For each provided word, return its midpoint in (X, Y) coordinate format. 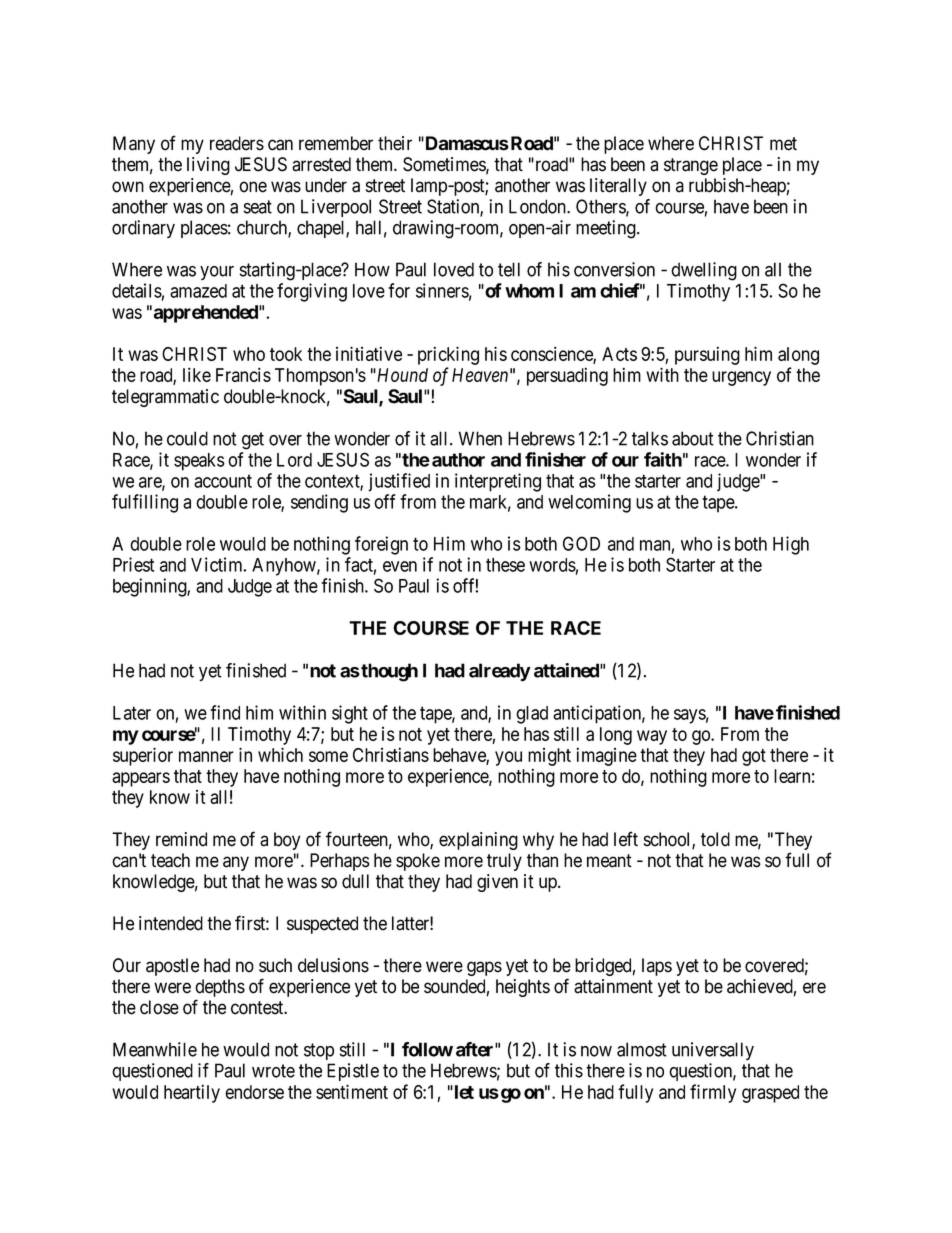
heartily (192, 1093)
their (395, 143)
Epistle (353, 1072)
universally (713, 1051)
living (208, 166)
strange (691, 166)
